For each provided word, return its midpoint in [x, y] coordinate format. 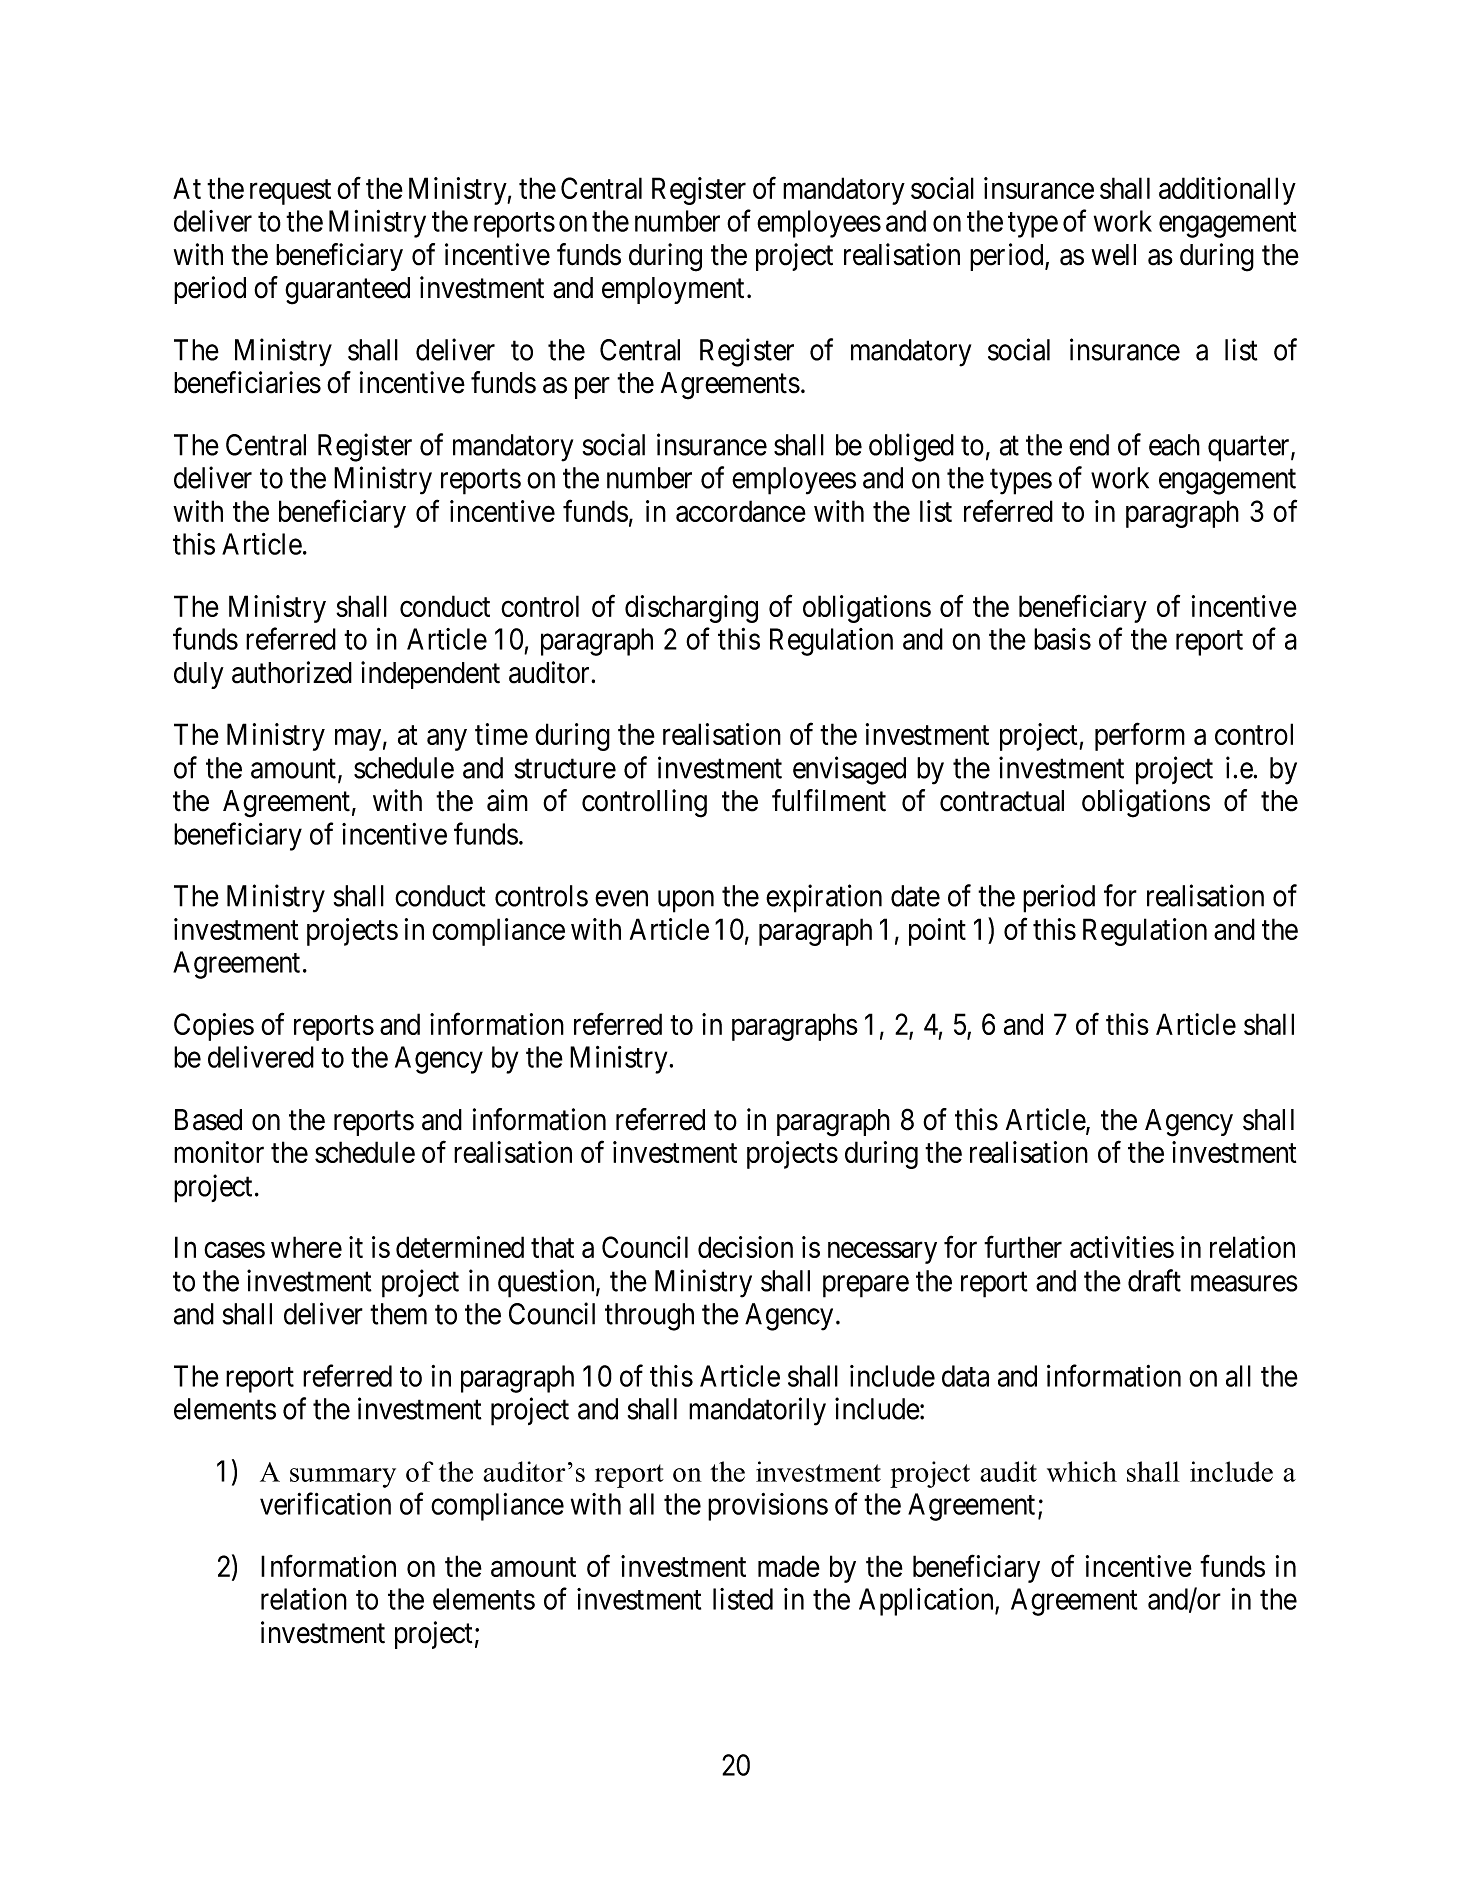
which [1082, 1471]
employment [673, 290]
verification [325, 1503]
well [1114, 255]
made [789, 1566]
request [290, 192]
